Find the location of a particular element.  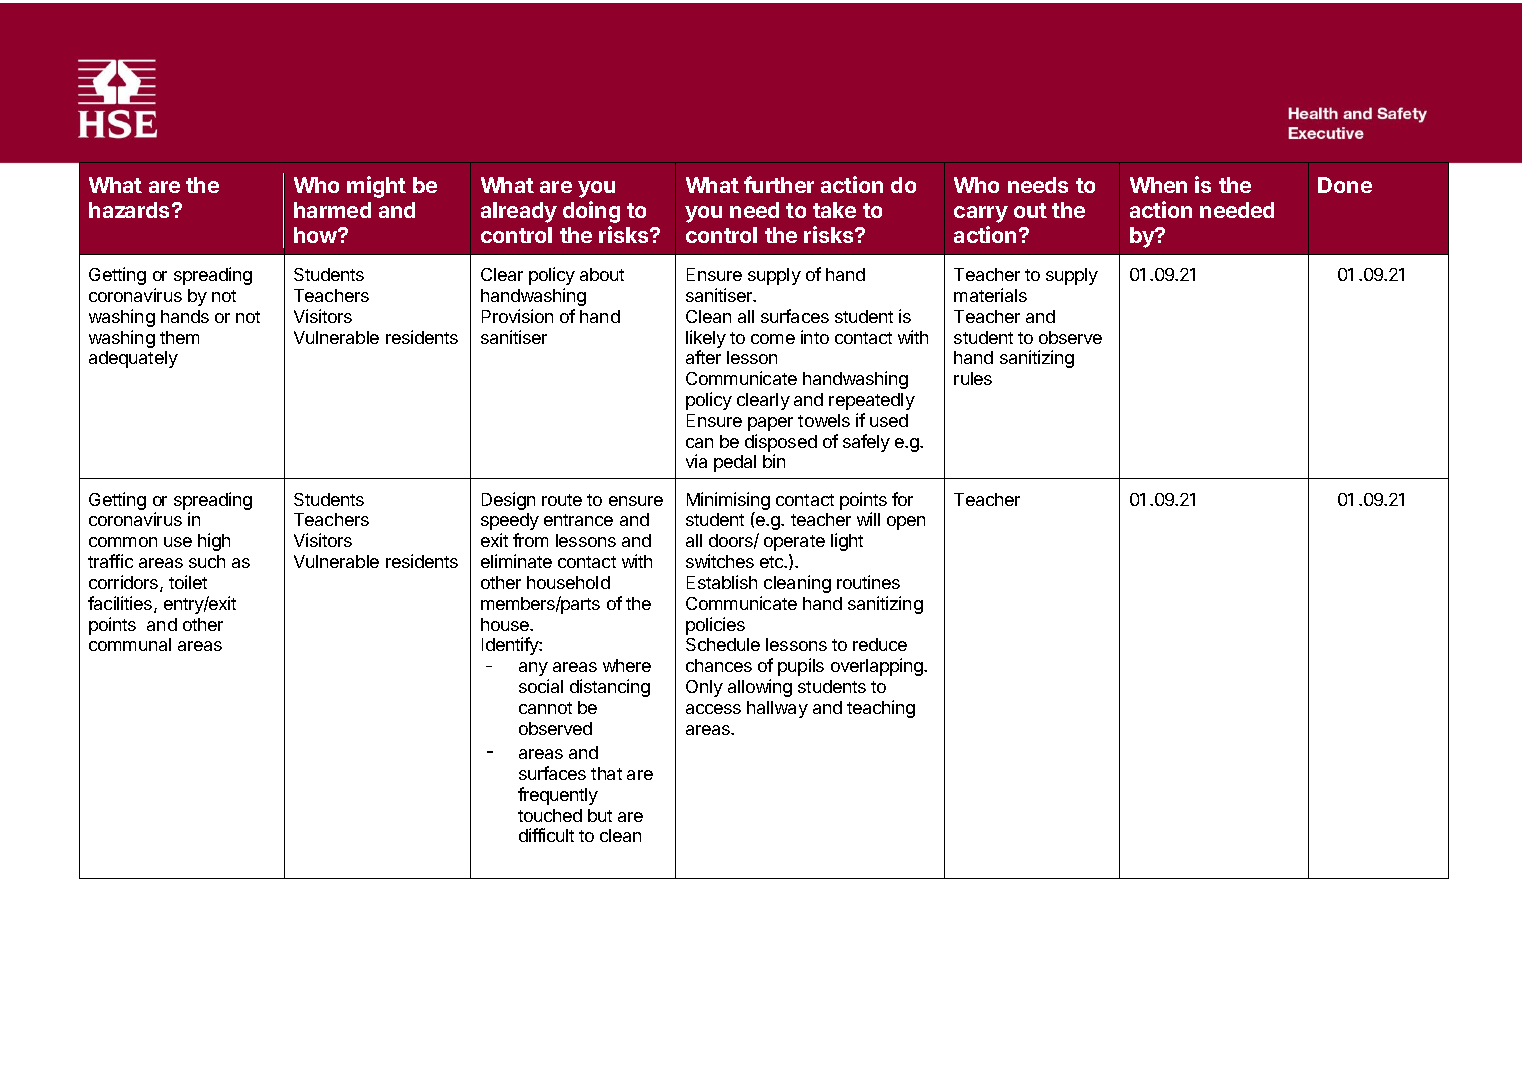

reduce is located at coordinates (880, 644).
